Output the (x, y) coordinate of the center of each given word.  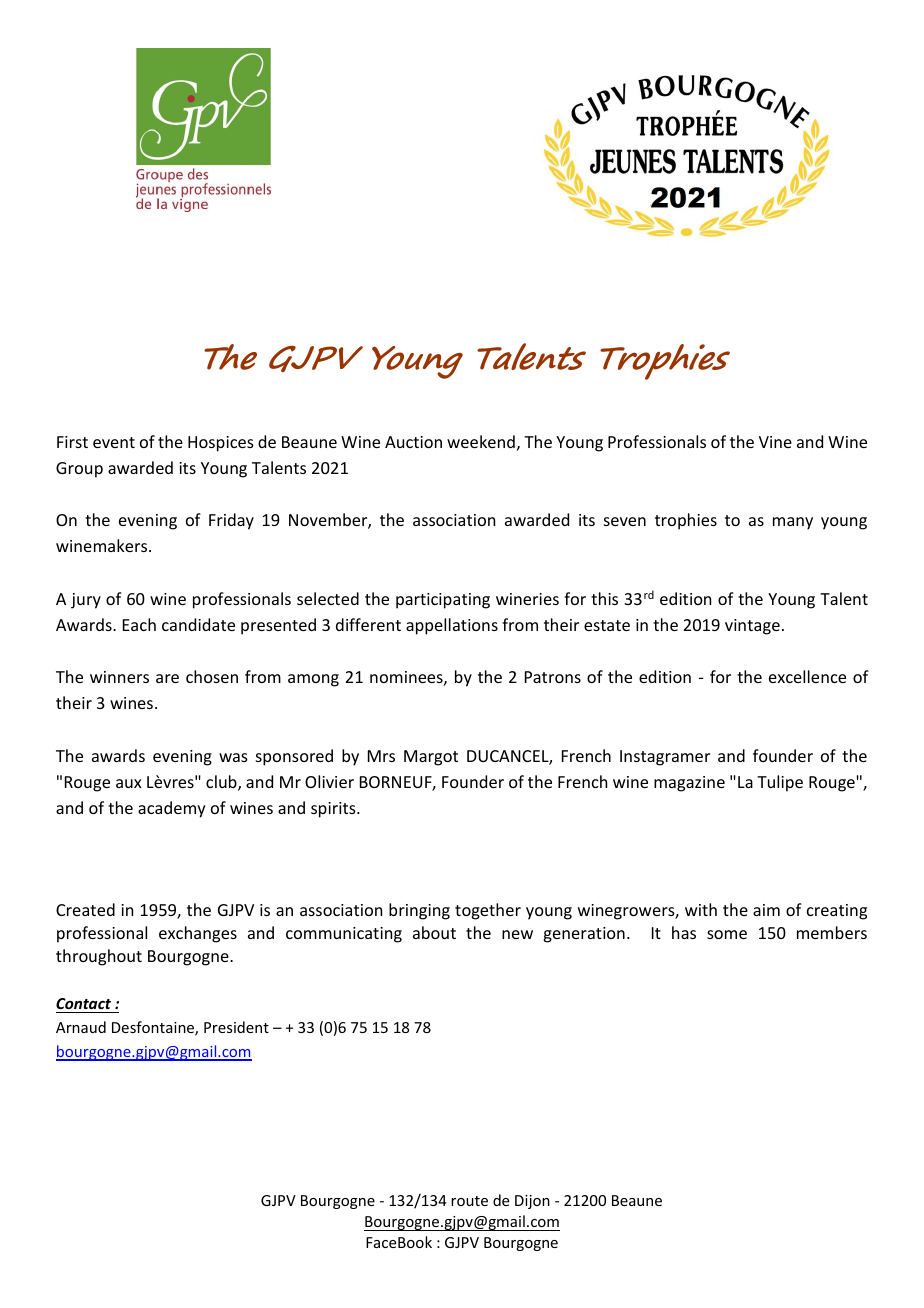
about (434, 932)
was (233, 757)
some (727, 934)
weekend (481, 441)
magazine (689, 784)
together (488, 911)
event (114, 442)
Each (139, 624)
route (469, 1201)
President (236, 1027)
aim (766, 910)
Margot (431, 758)
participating (443, 601)
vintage (752, 627)
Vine (775, 442)
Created (85, 909)
